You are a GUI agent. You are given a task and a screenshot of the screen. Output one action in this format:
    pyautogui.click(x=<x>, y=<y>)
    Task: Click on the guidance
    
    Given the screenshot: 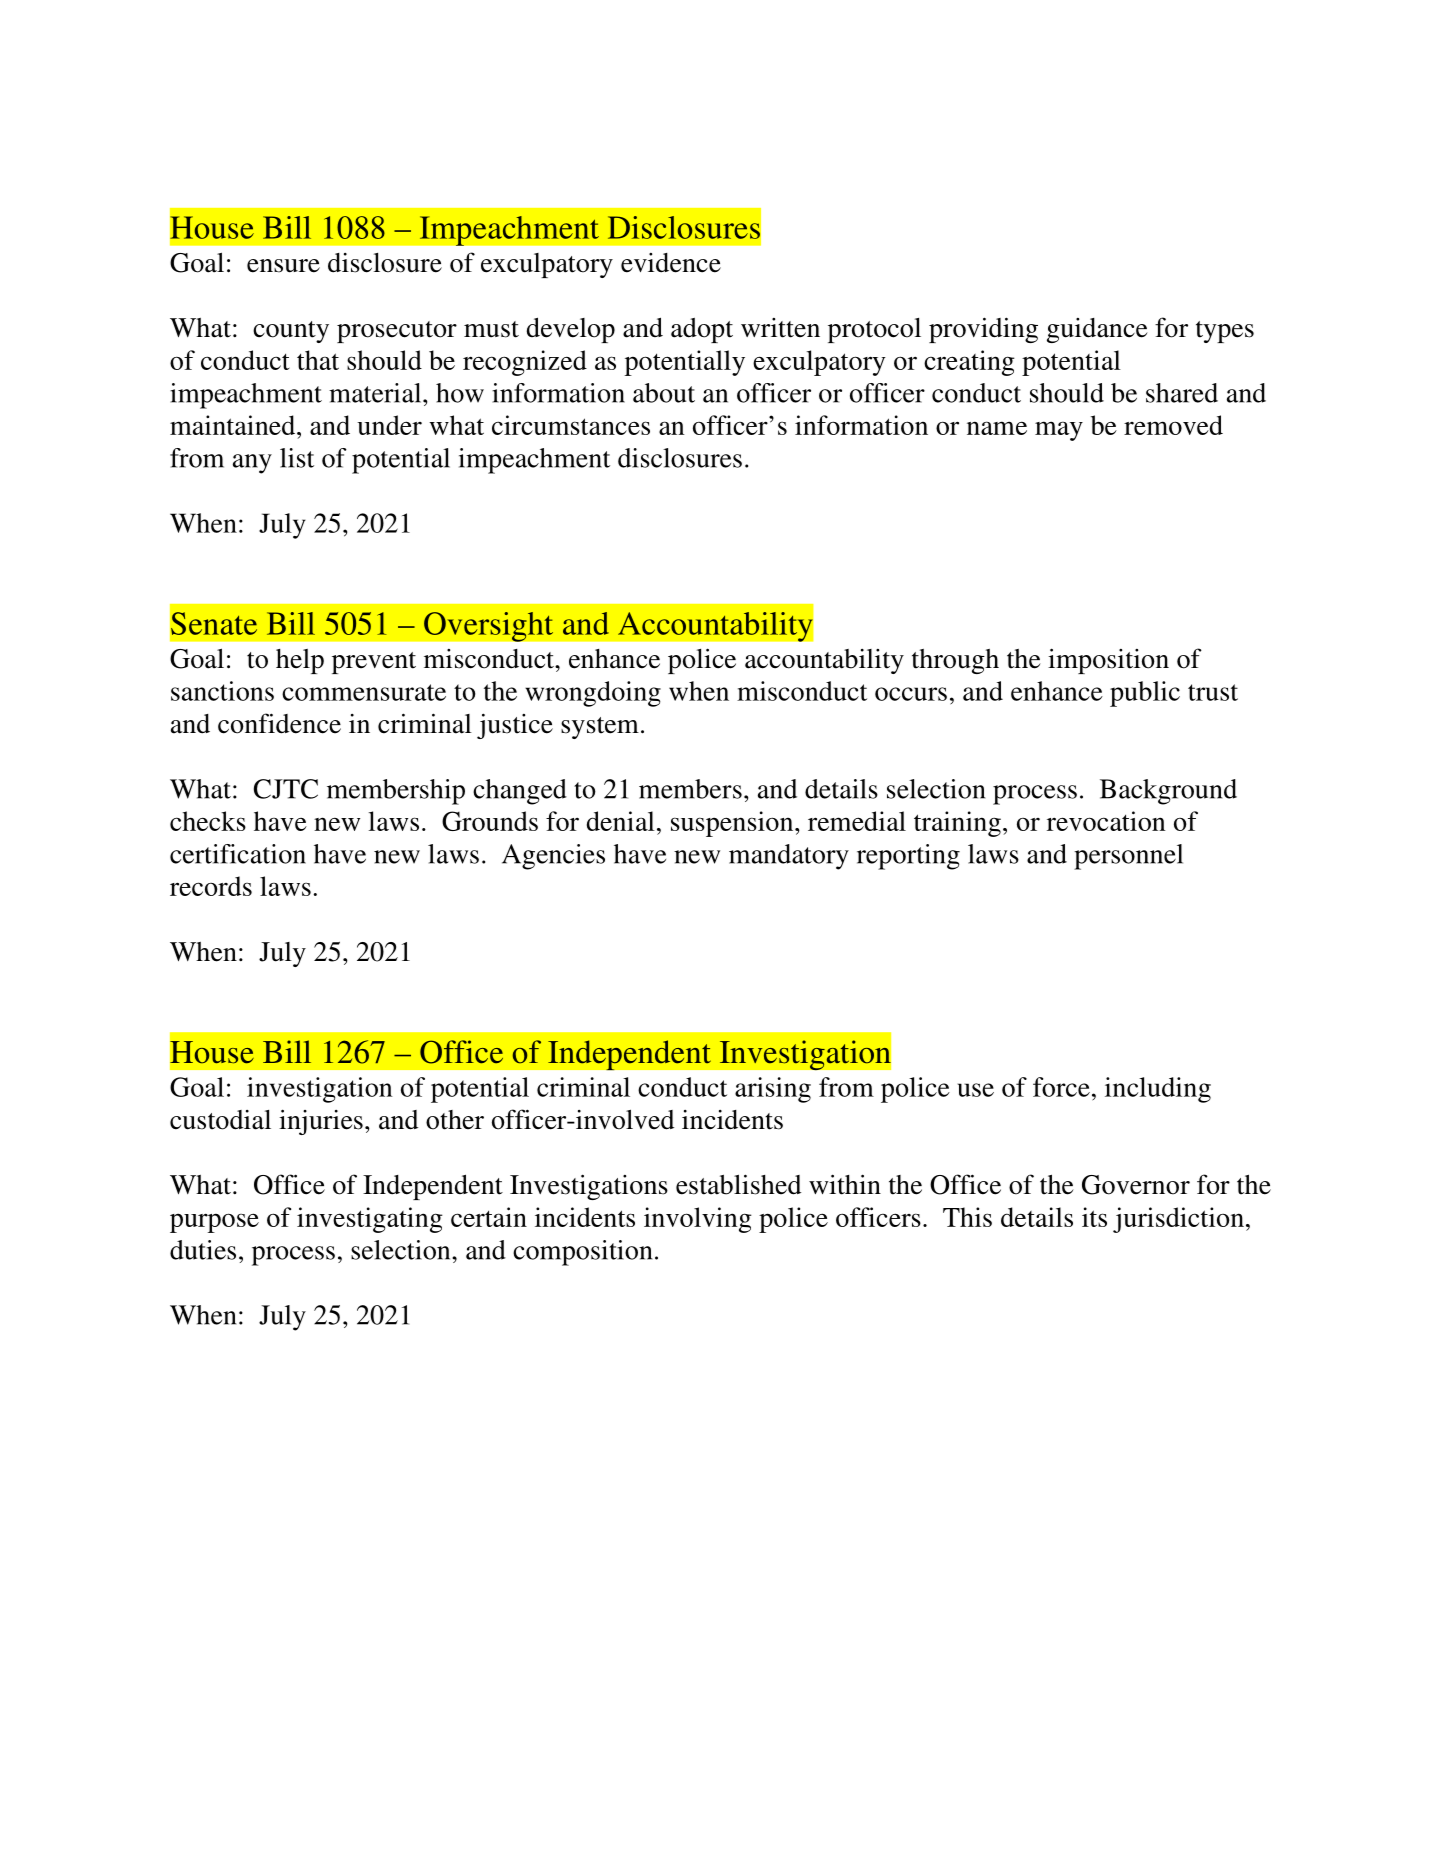 What is the action you would take?
    pyautogui.click(x=1097, y=330)
